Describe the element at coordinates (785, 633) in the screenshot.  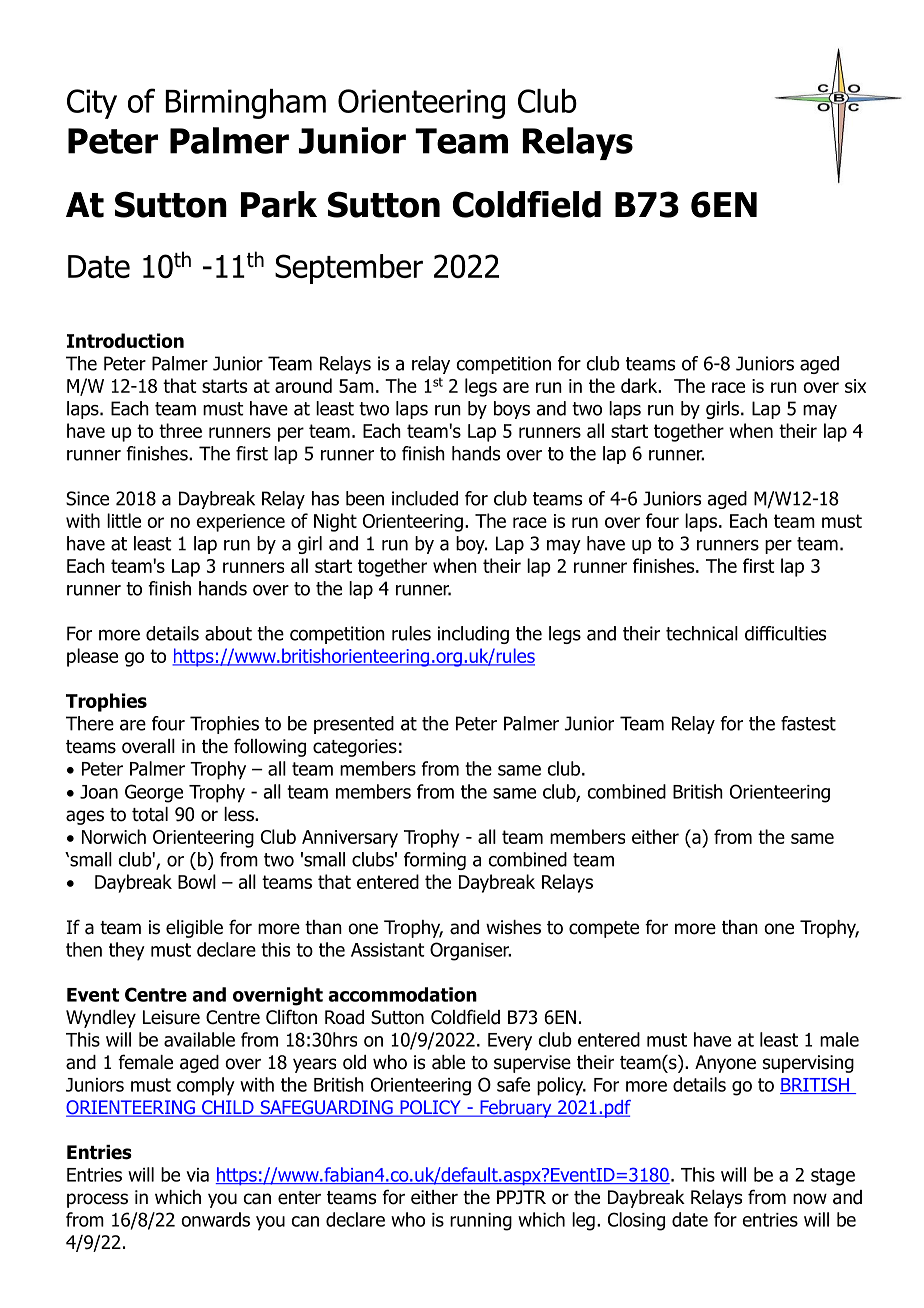
I see `difficulties` at that location.
